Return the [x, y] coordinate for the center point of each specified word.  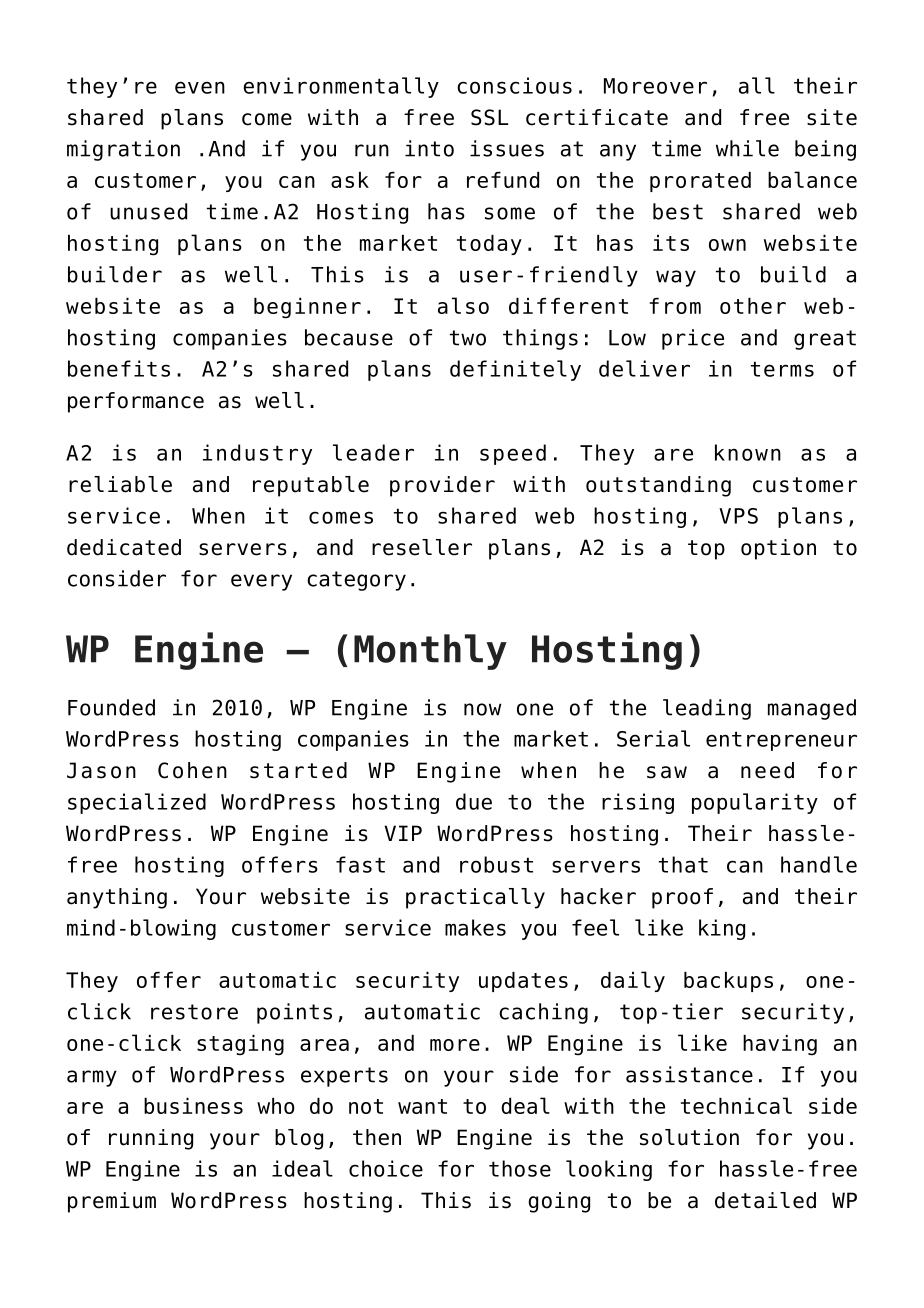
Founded [111, 707]
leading [707, 709]
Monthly [430, 652]
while [747, 148]
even [200, 87]
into [429, 148]
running [151, 1139]
